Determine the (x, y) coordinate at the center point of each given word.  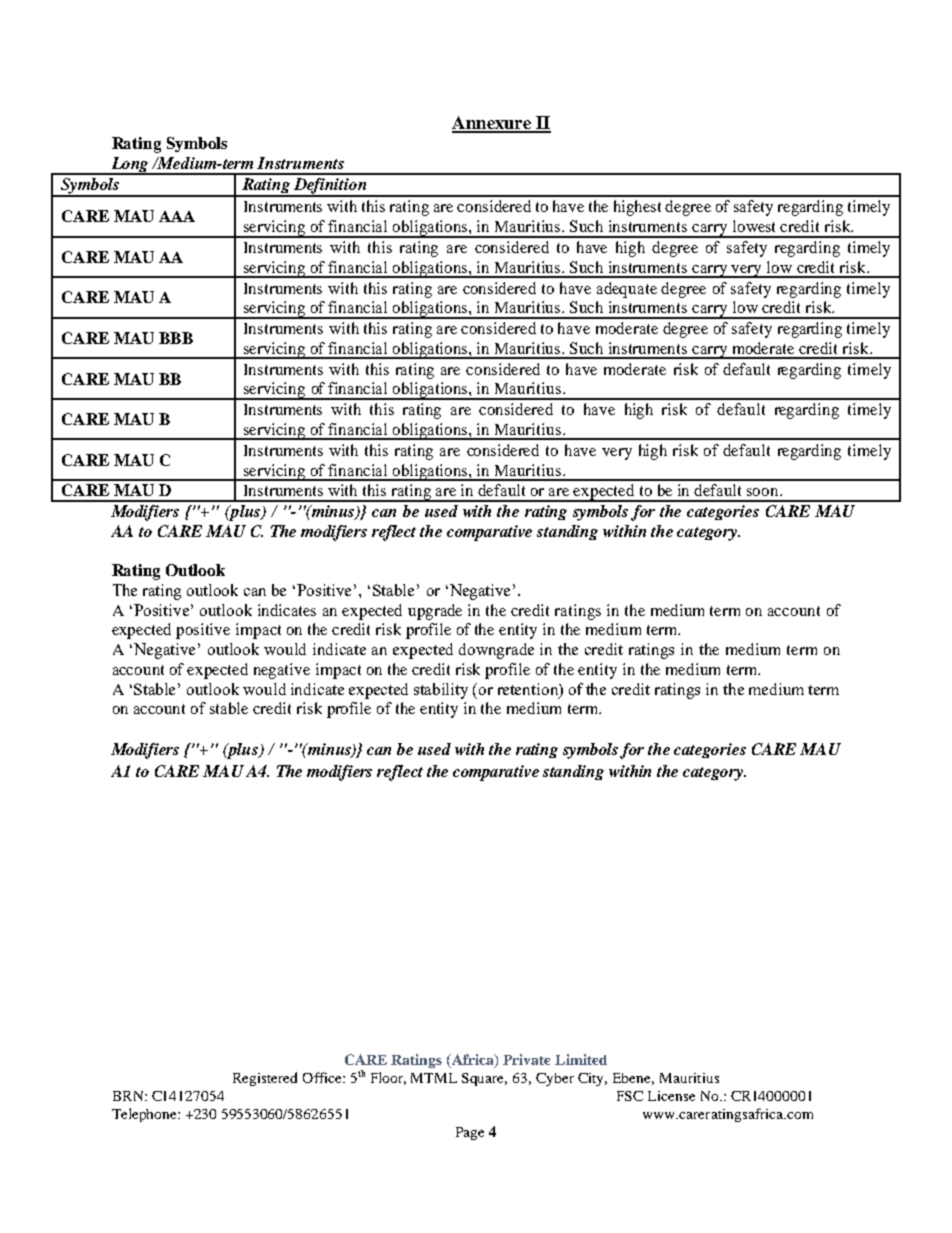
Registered (265, 1079)
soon (764, 492)
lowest (754, 226)
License (671, 1096)
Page (470, 1133)
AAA (177, 216)
